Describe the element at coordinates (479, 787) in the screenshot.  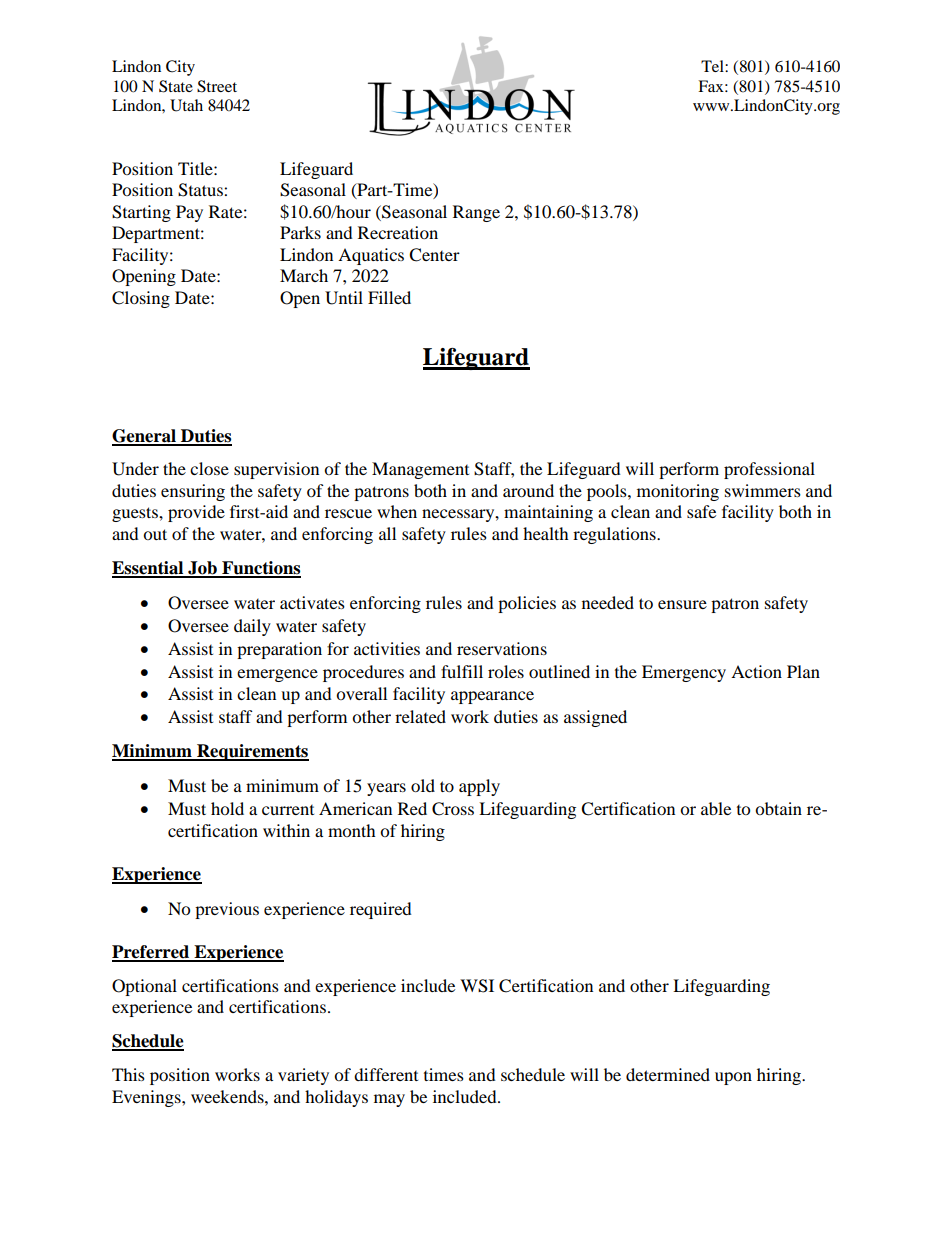
I see `apply` at that location.
